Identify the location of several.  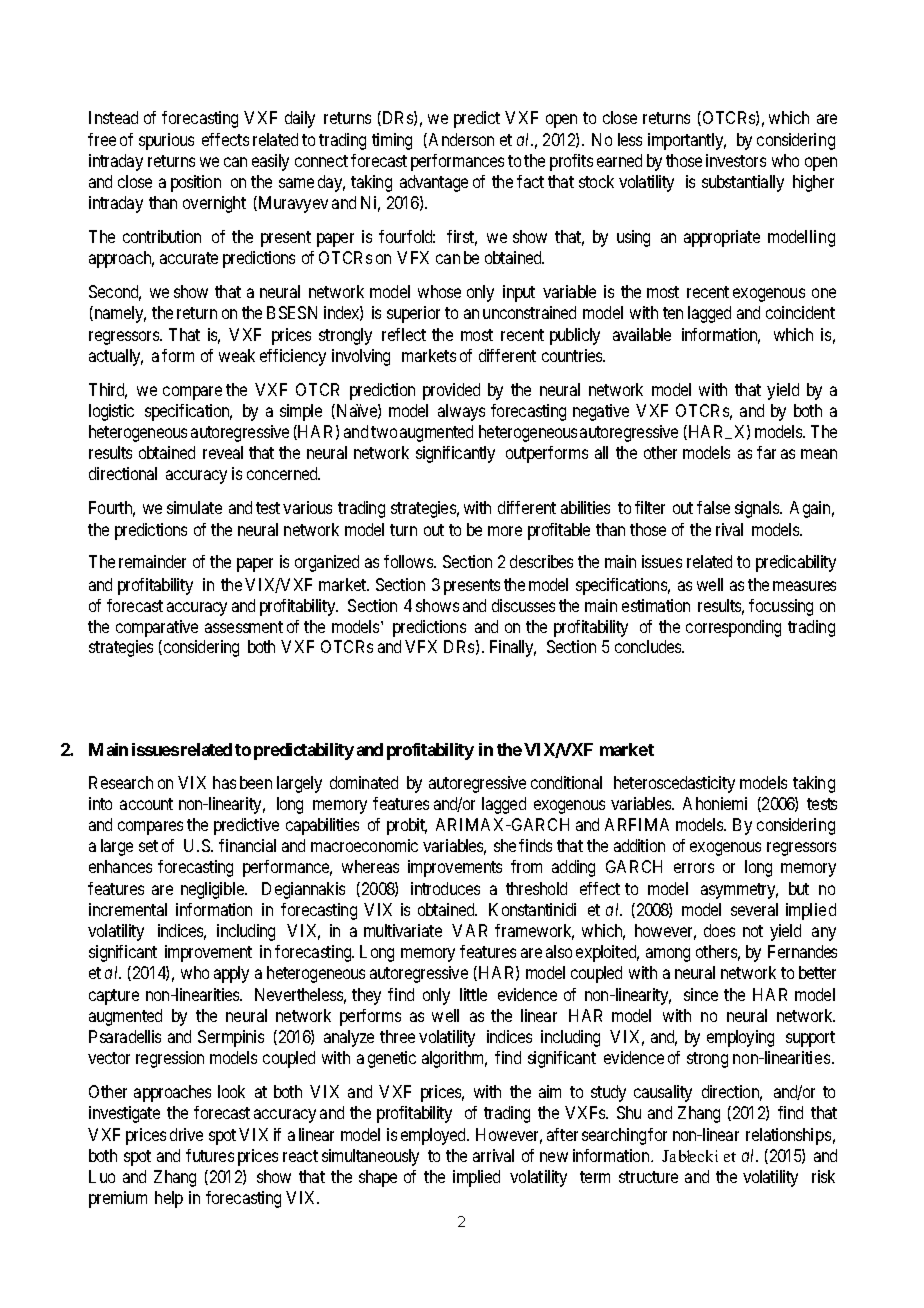
(754, 909).
